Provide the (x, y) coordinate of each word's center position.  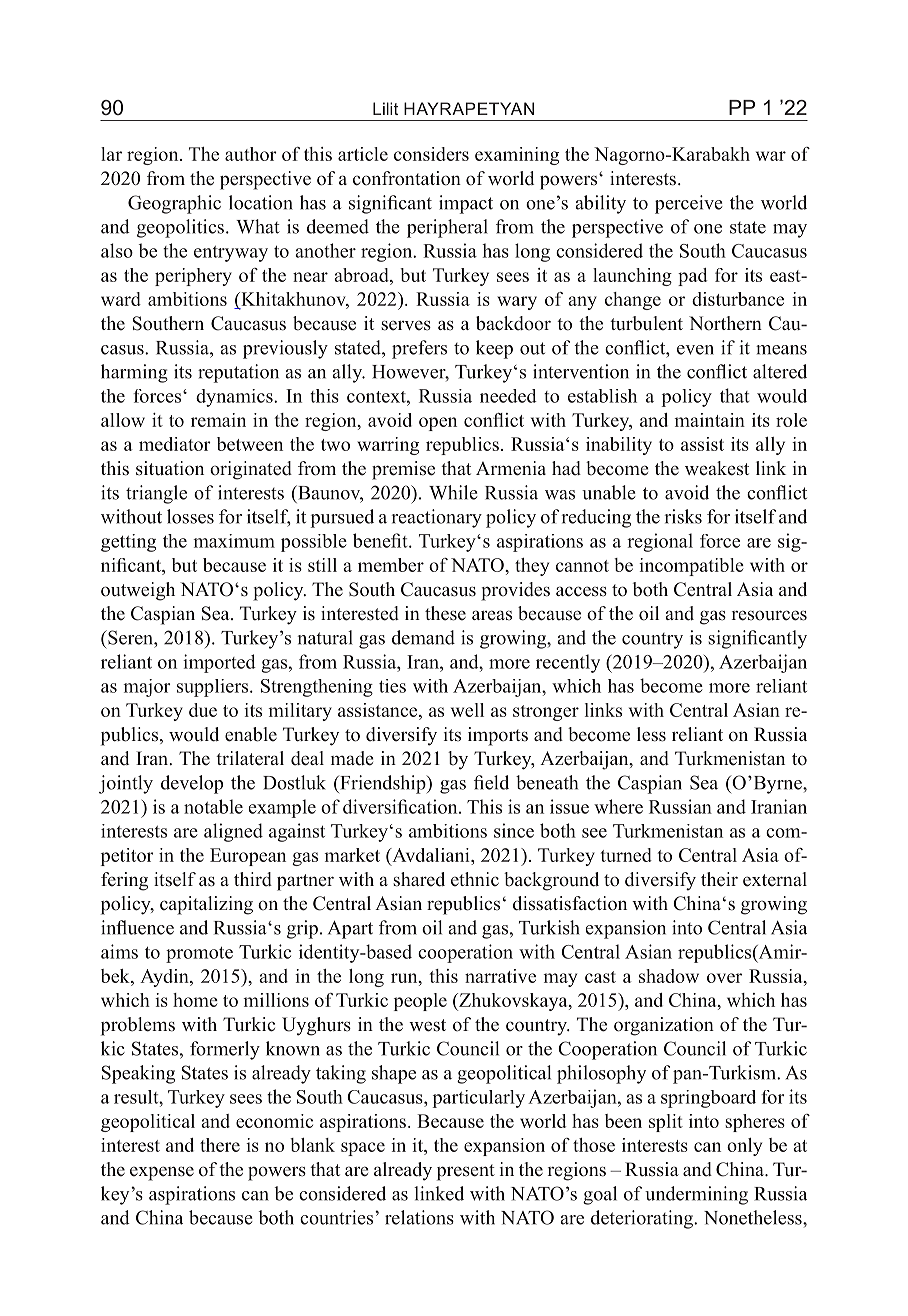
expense (162, 1173)
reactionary (437, 518)
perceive (688, 204)
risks (683, 516)
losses (190, 516)
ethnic (475, 879)
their (719, 879)
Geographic (174, 204)
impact (466, 204)
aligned (233, 832)
